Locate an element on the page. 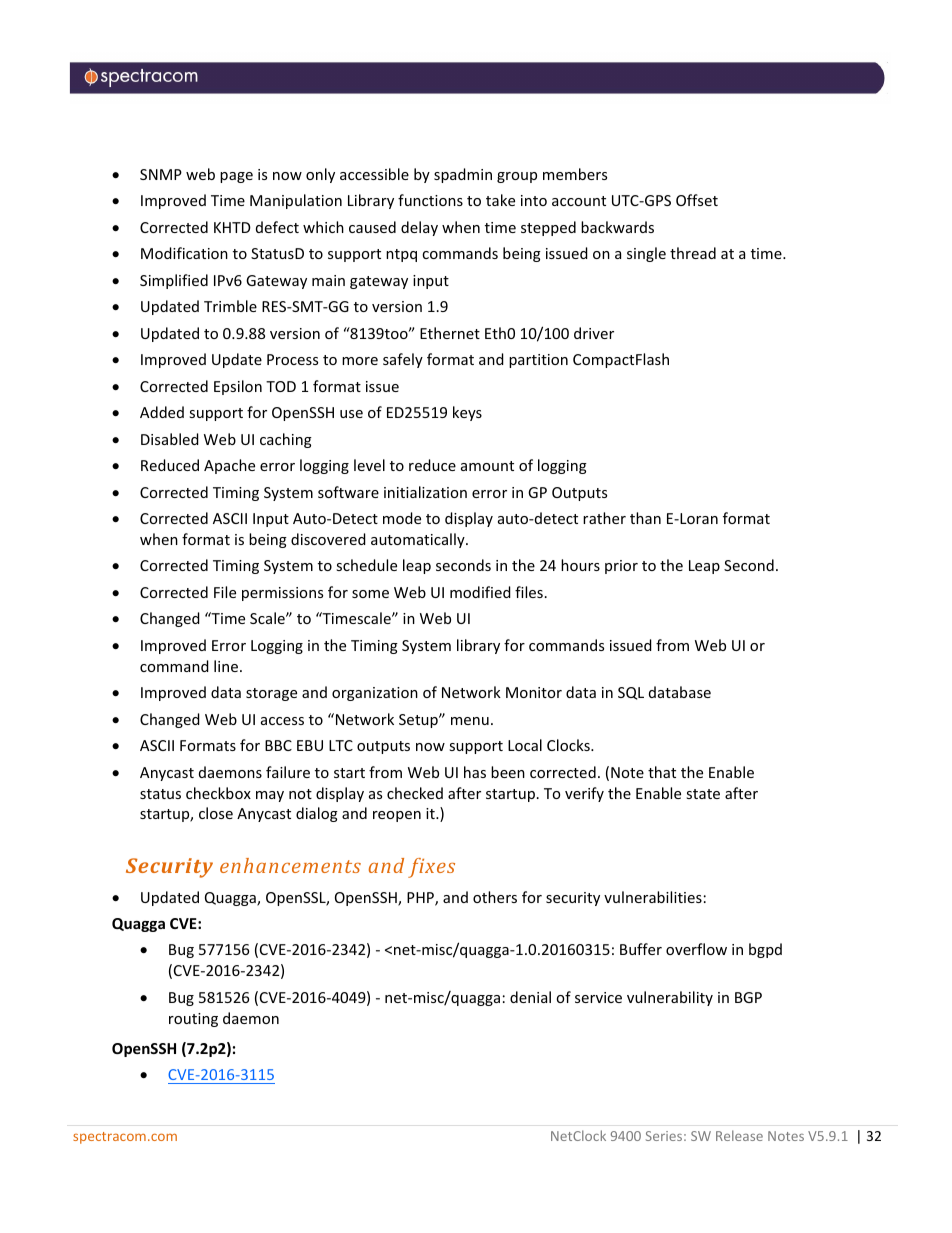 The width and height of the page is (952, 1233). denial is located at coordinates (530, 997).
